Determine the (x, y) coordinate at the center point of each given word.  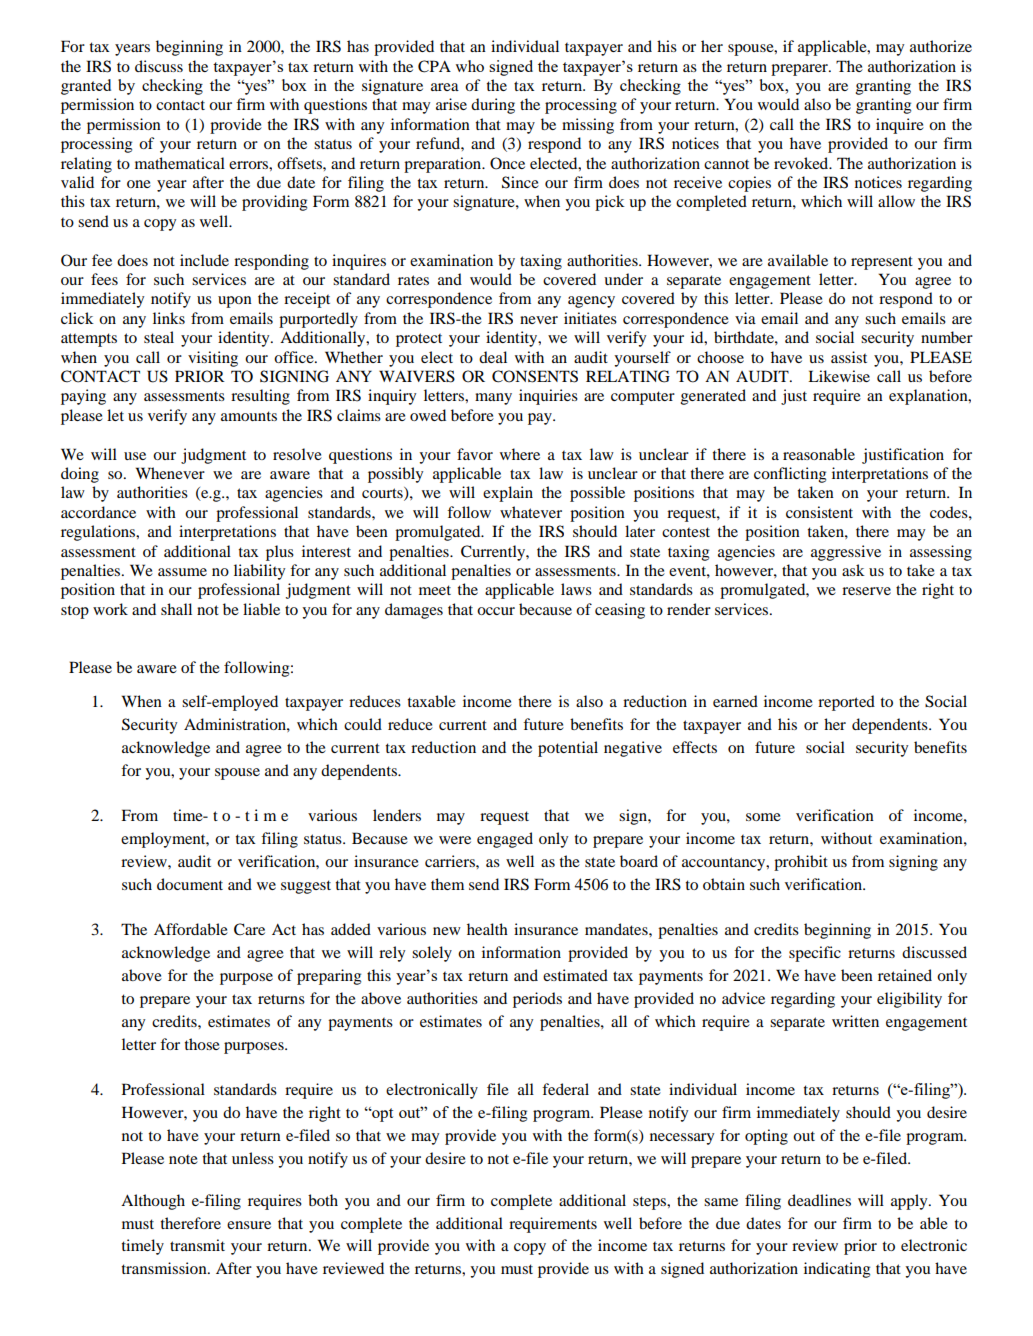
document (190, 884)
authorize (941, 46)
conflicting (790, 475)
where (520, 454)
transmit (197, 1245)
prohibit (801, 863)
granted (86, 87)
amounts (249, 416)
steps (650, 1203)
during (493, 106)
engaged (505, 840)
